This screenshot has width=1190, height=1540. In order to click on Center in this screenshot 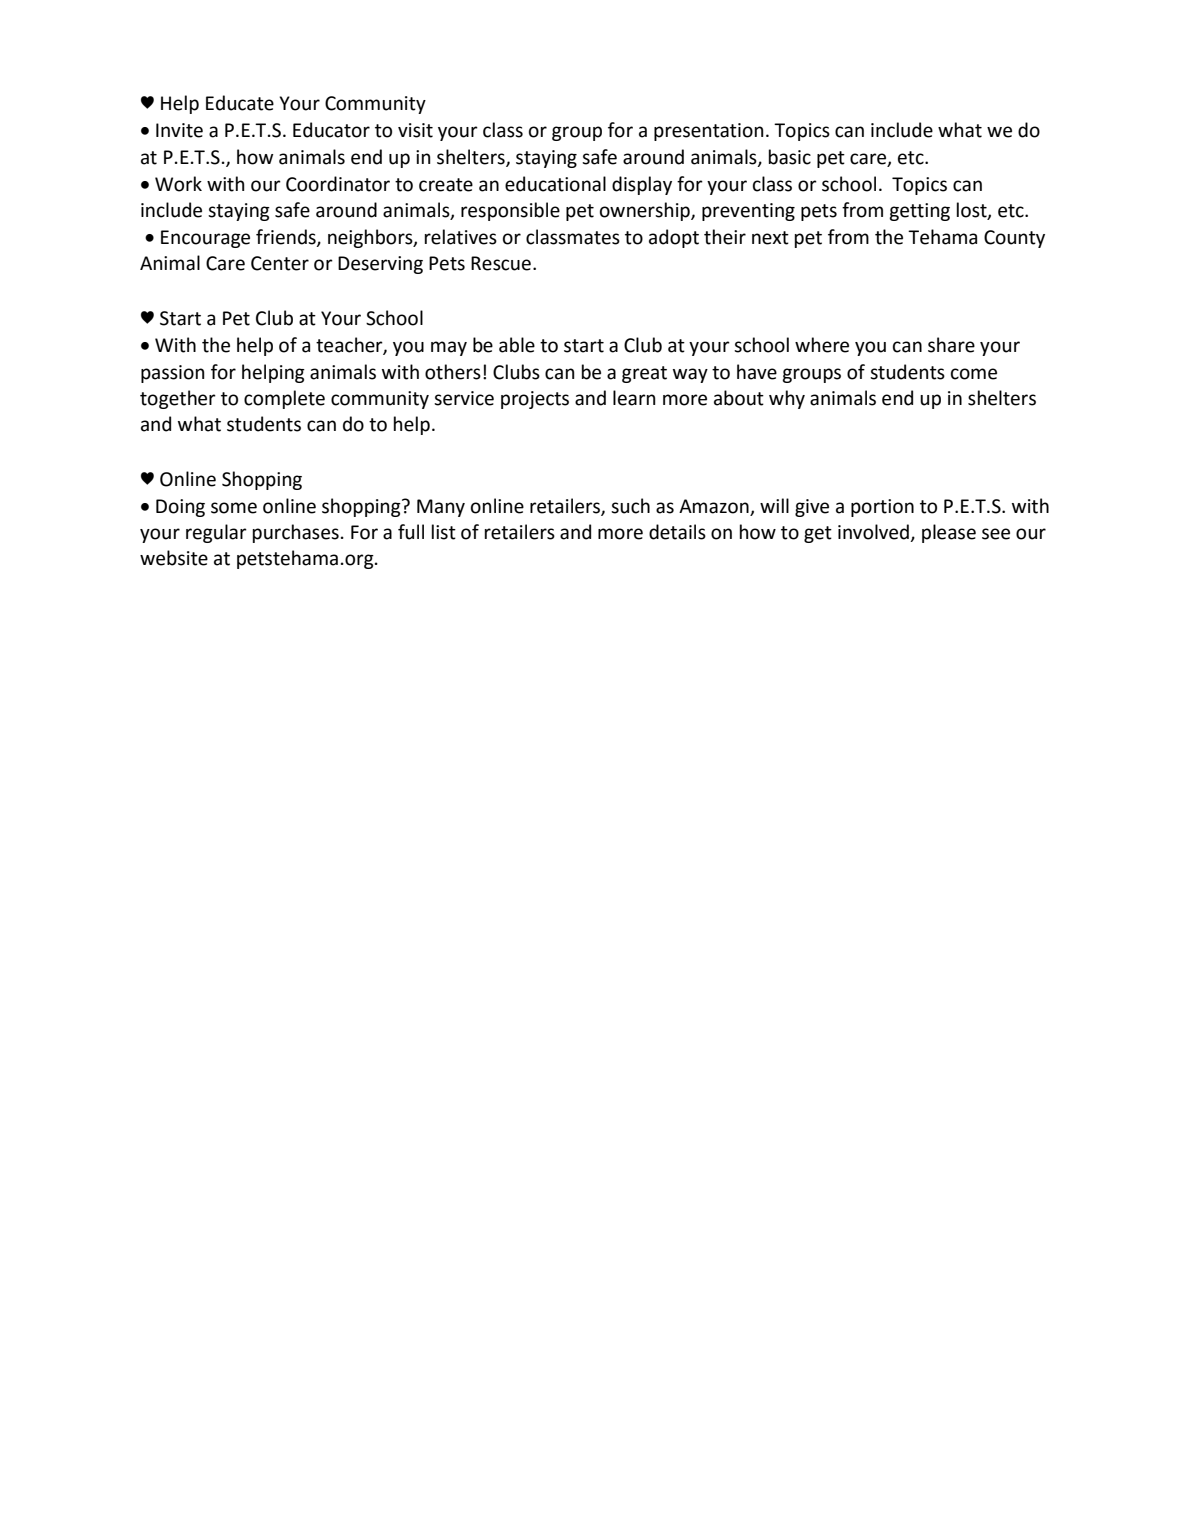, I will do `click(280, 263)`.
